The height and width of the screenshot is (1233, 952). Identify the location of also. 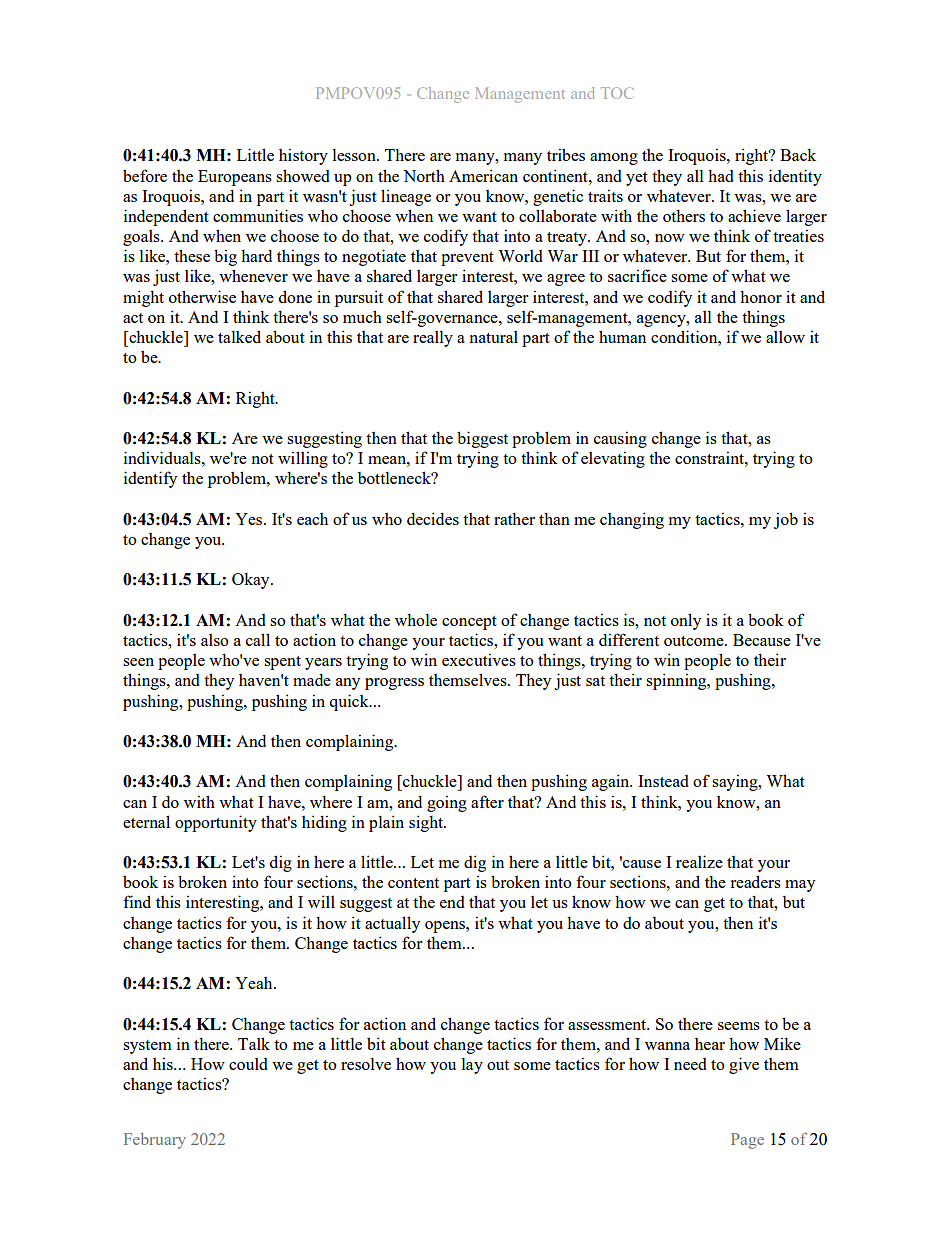
(215, 640).
